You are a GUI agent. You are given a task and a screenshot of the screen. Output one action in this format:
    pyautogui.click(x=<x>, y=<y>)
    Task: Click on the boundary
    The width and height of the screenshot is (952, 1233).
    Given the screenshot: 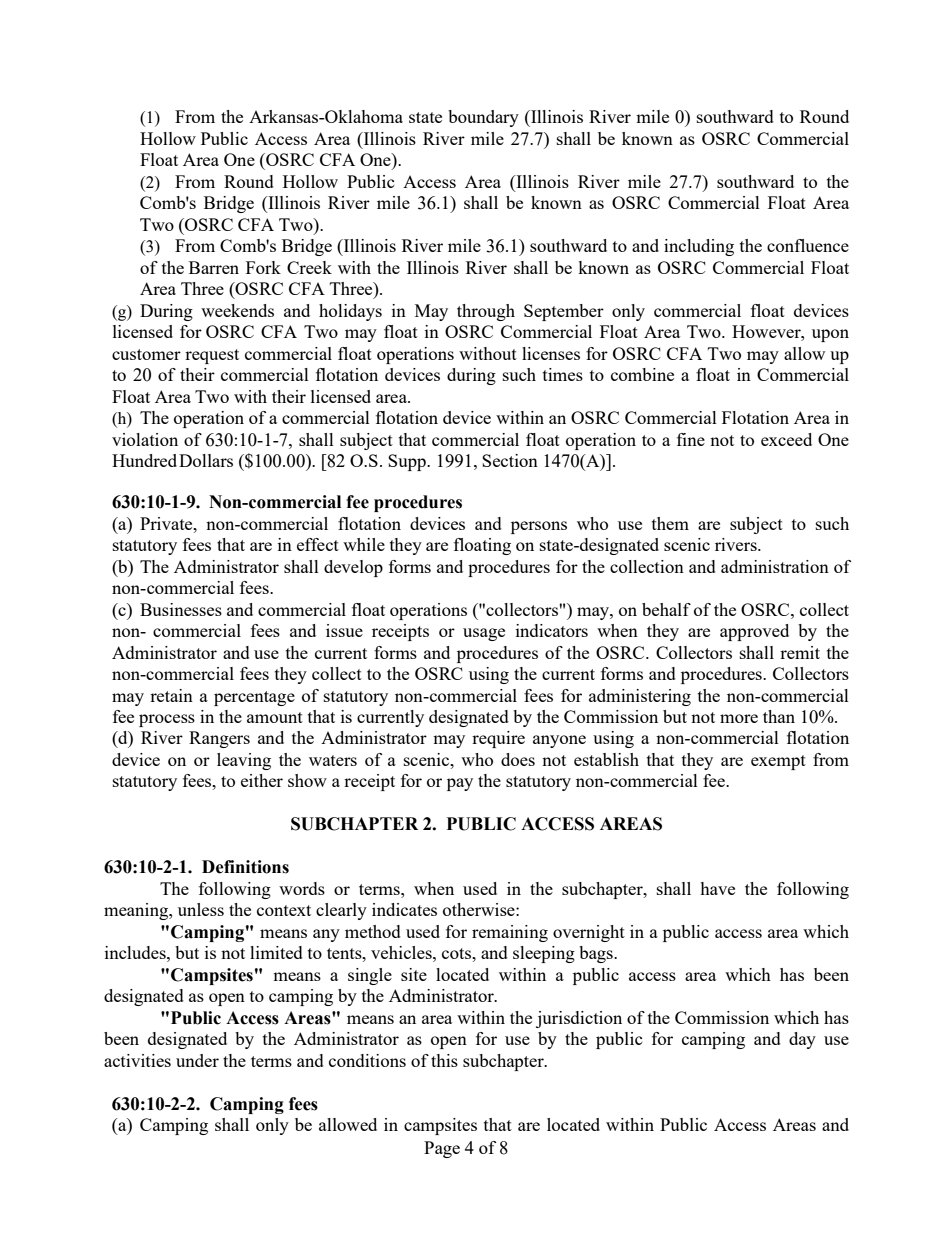 What is the action you would take?
    pyautogui.click(x=483, y=118)
